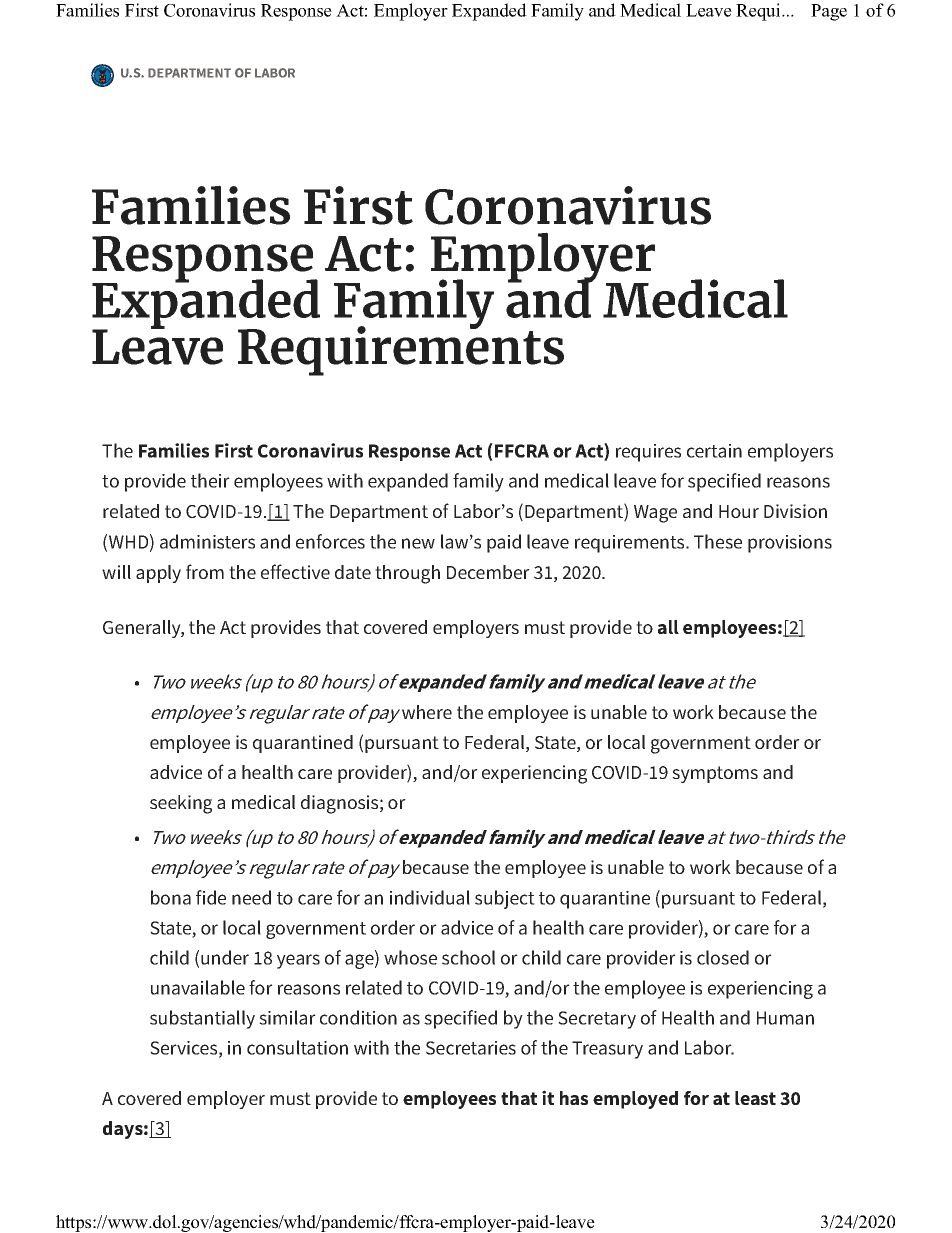 The height and width of the page is (1233, 952). What do you see at coordinates (207, 541) in the page?
I see `administers` at bounding box center [207, 541].
